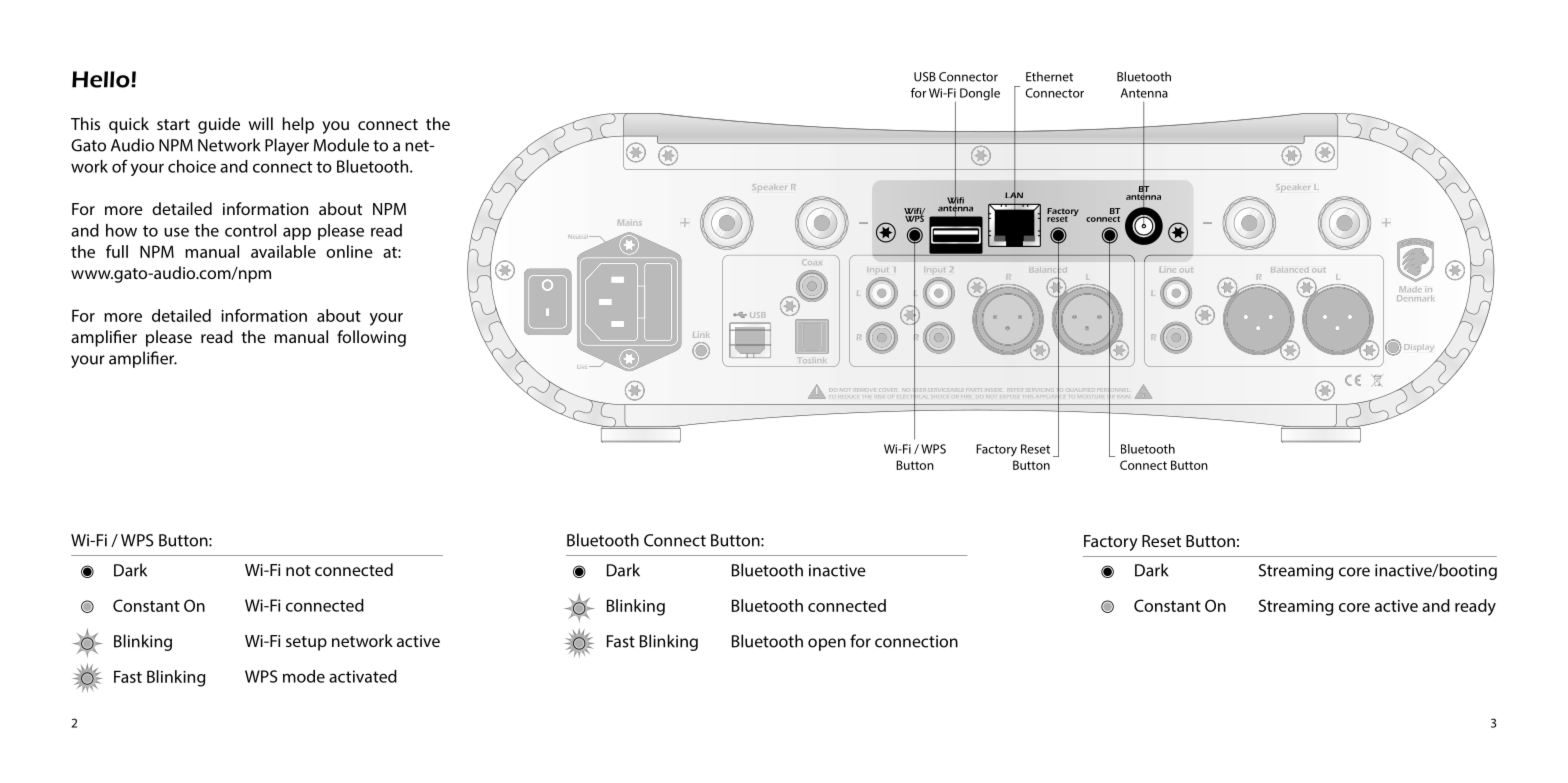 The width and height of the image is (1568, 783). I want to click on control, so click(250, 230).
